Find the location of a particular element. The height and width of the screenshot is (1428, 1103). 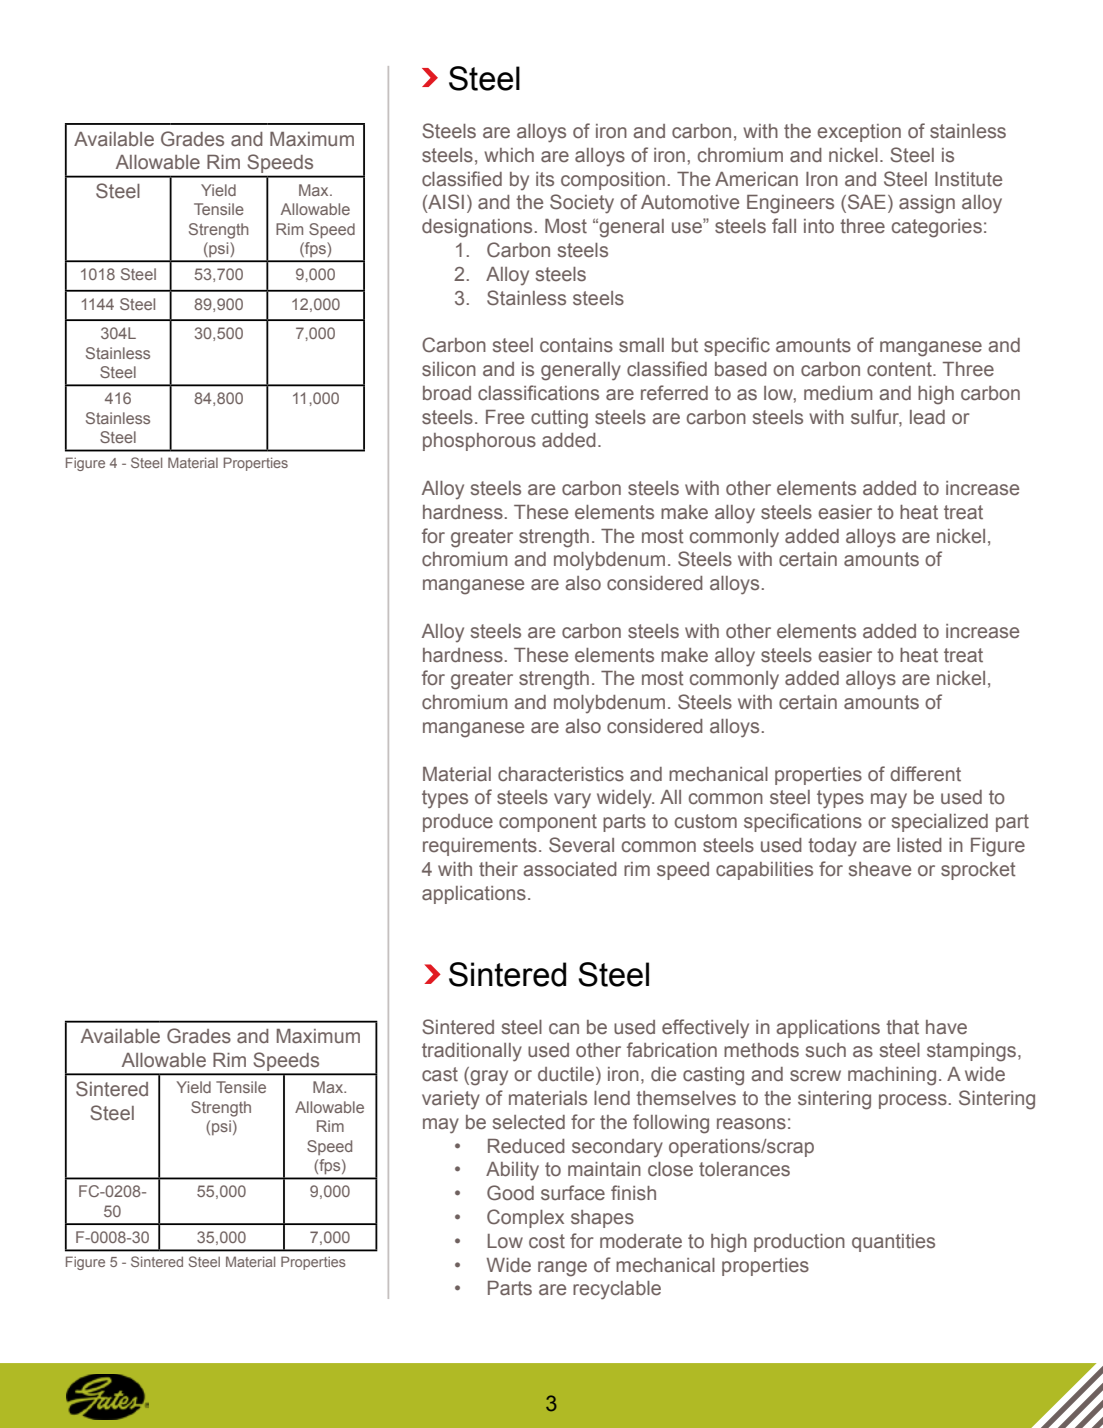

characteristics is located at coordinates (561, 774).
